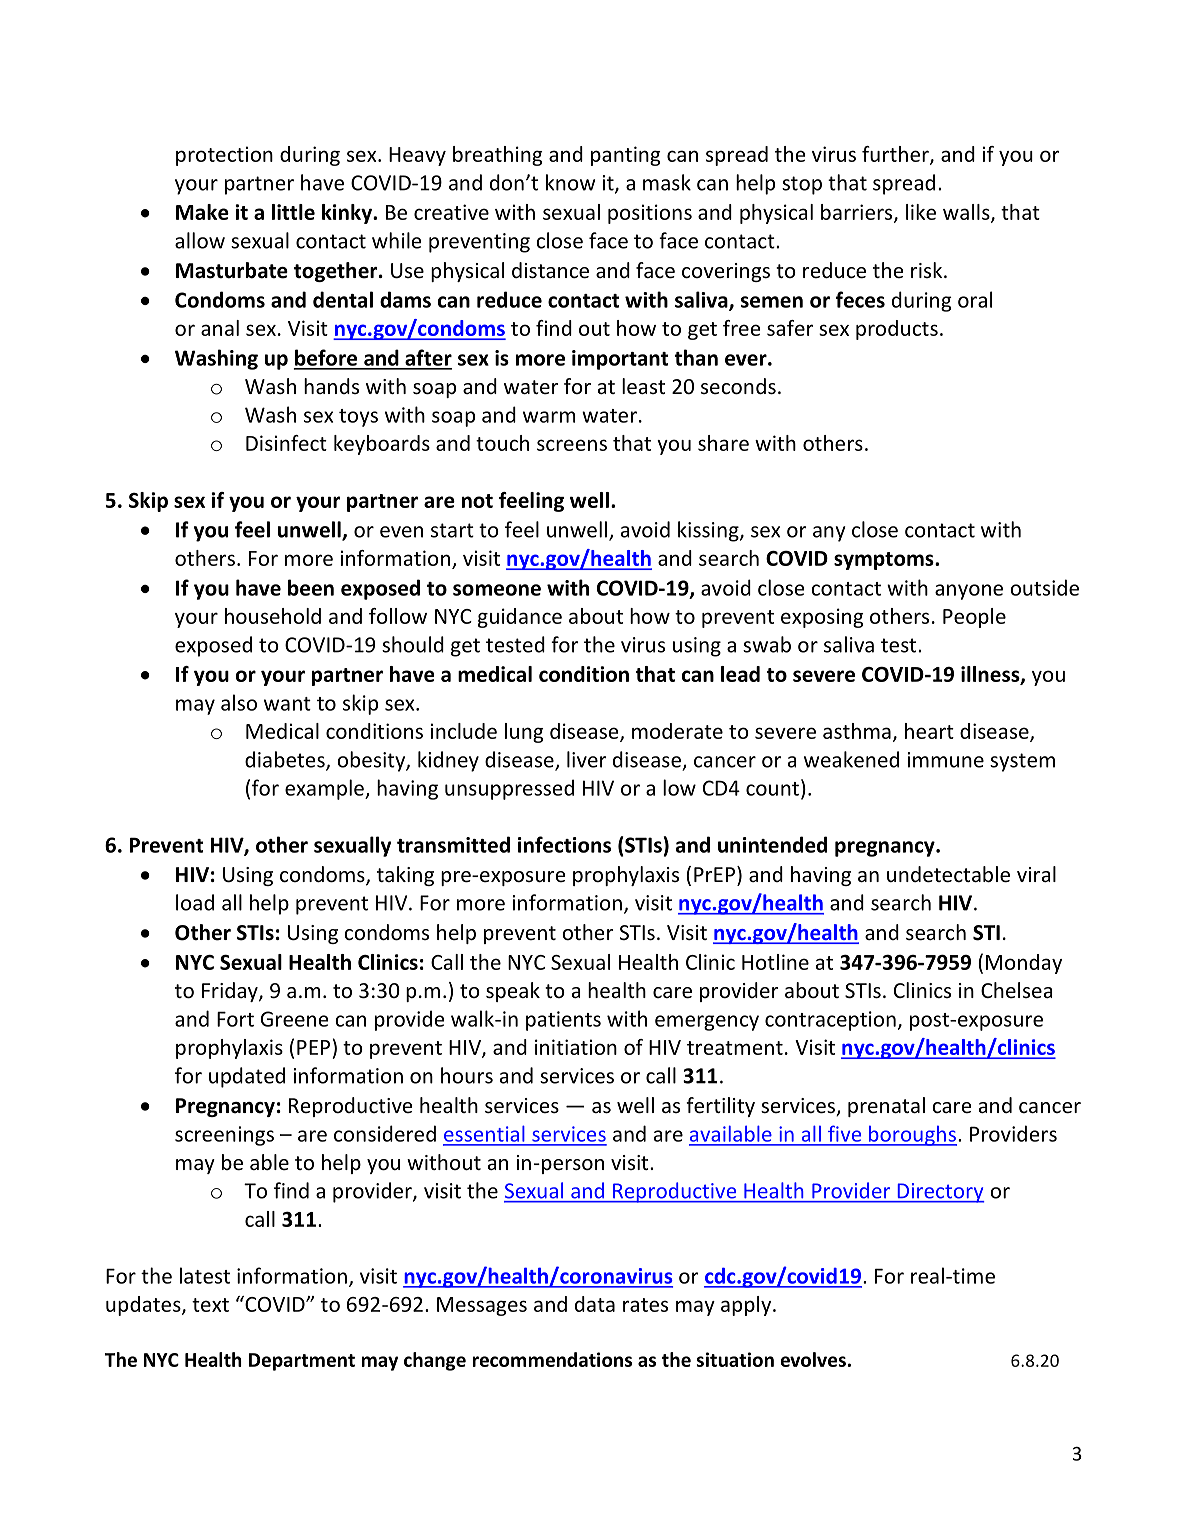  Describe the element at coordinates (293, 212) in the page. I see `little` at that location.
